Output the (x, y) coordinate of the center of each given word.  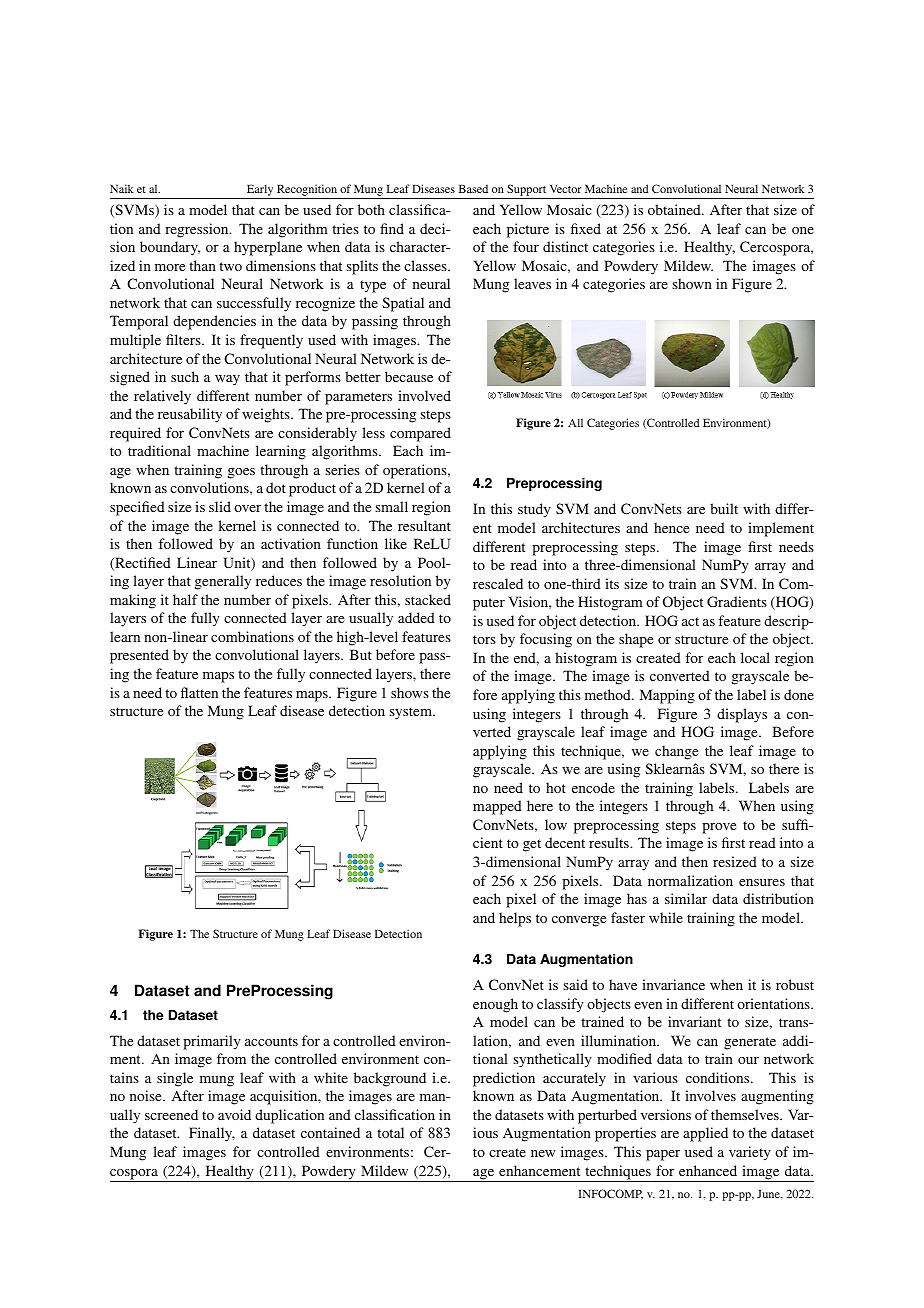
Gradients (737, 601)
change (676, 752)
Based (473, 188)
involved (424, 395)
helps (515, 919)
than (202, 265)
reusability (190, 415)
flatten (199, 692)
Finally (212, 1134)
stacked (428, 599)
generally (223, 582)
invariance (673, 984)
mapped (497, 807)
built (724, 508)
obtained (675, 209)
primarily (212, 1042)
